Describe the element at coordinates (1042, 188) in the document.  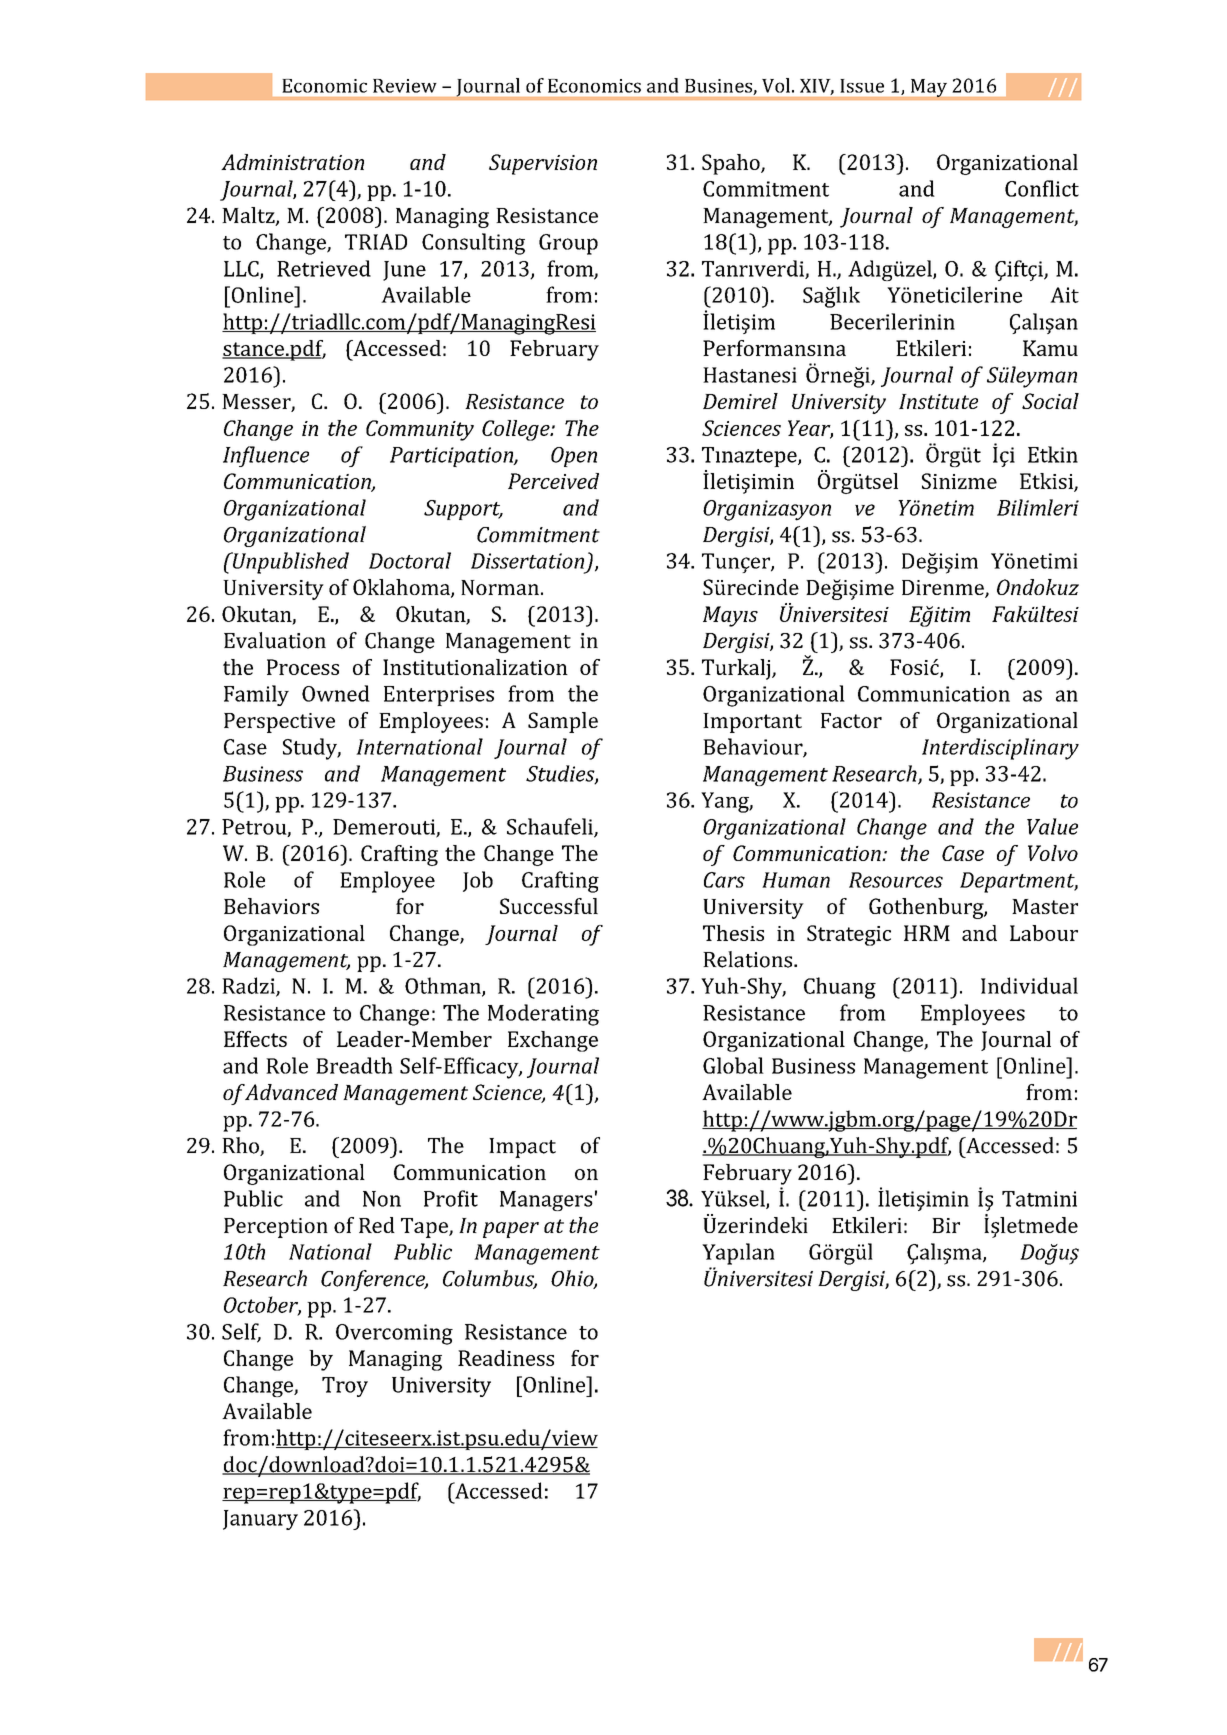
I see `Conflict` at that location.
